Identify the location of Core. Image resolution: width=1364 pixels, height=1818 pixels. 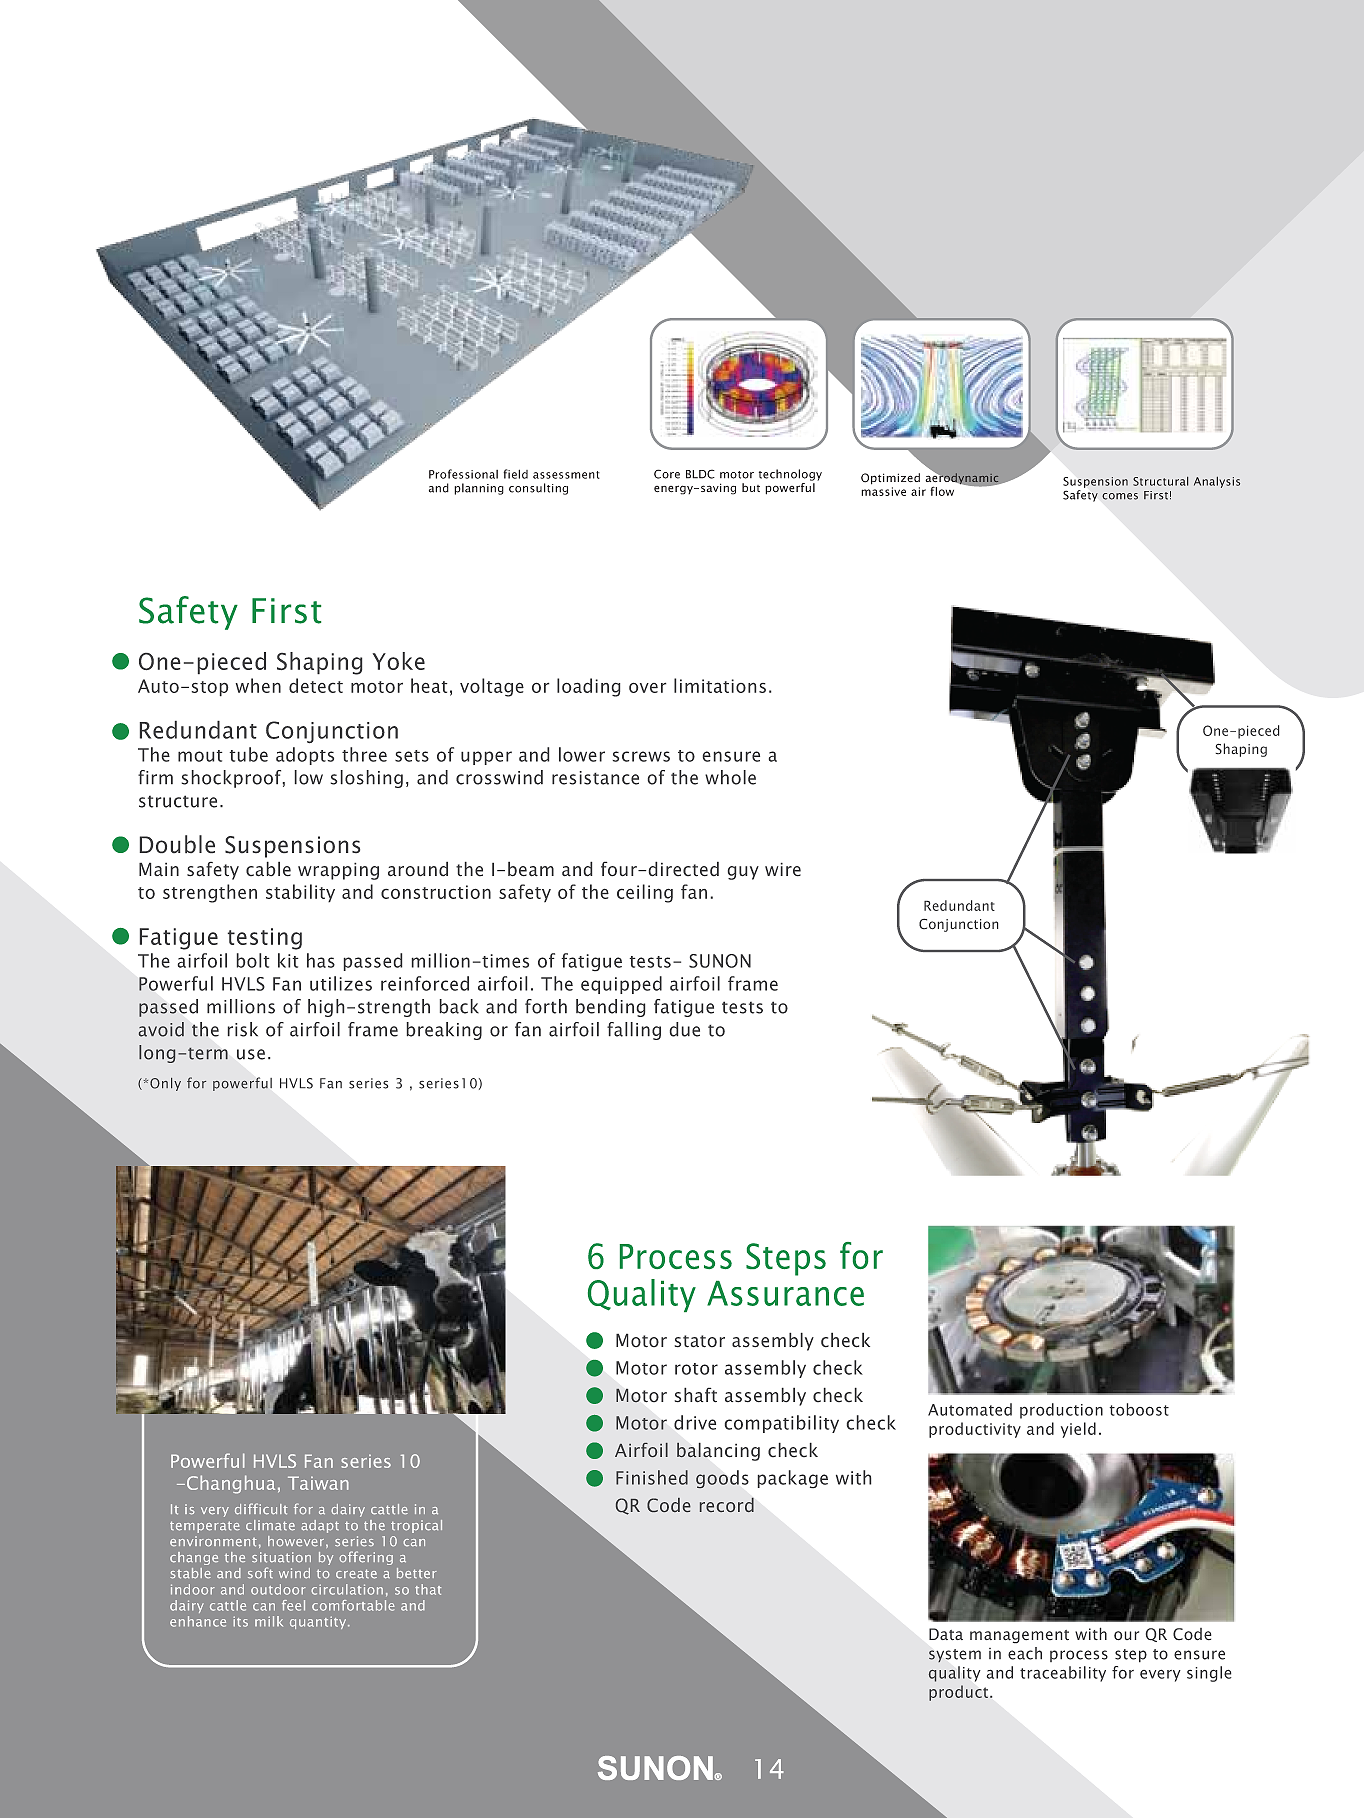
(667, 474).
